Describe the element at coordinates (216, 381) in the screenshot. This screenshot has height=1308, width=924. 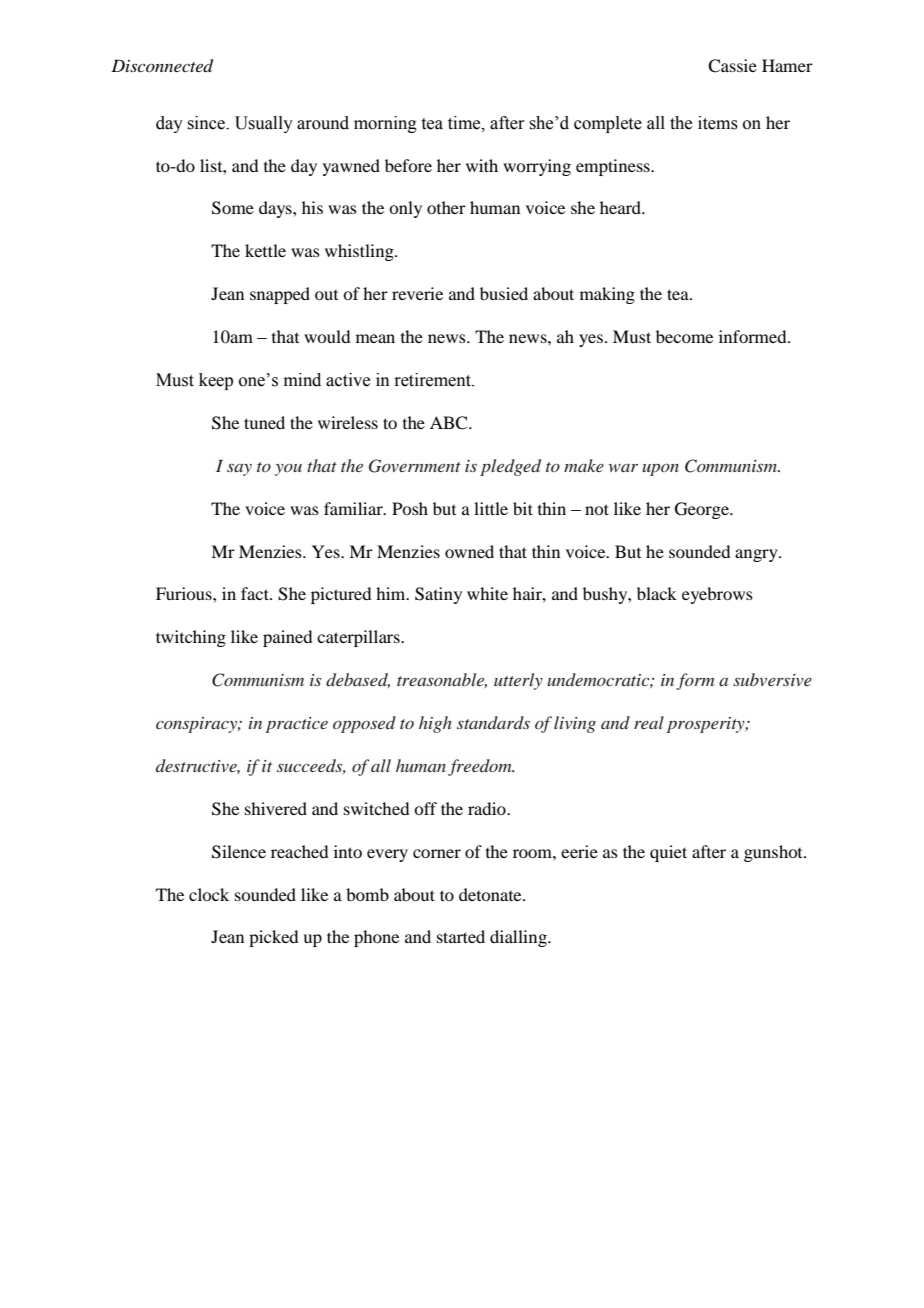
I see `keep` at that location.
